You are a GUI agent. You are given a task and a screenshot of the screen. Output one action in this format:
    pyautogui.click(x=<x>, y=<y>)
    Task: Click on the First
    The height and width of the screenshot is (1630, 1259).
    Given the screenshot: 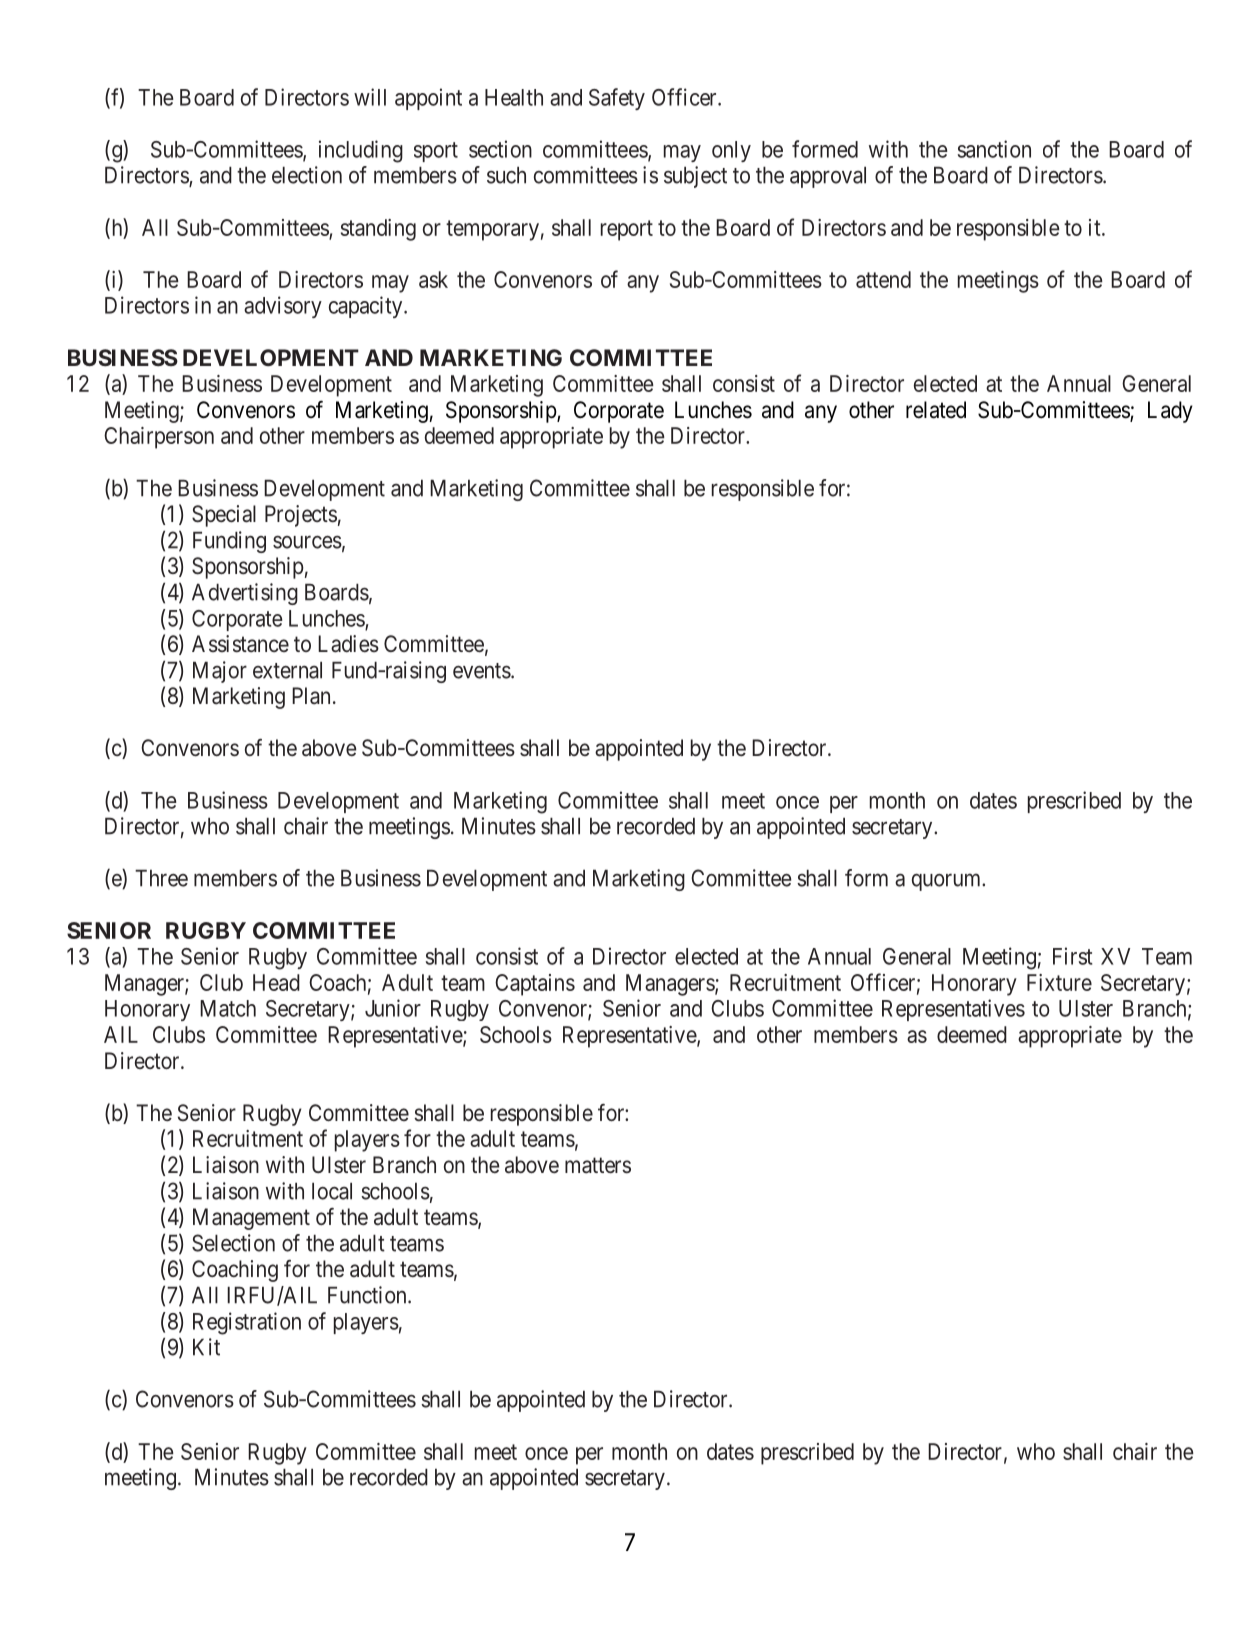 What is the action you would take?
    pyautogui.click(x=1073, y=956)
